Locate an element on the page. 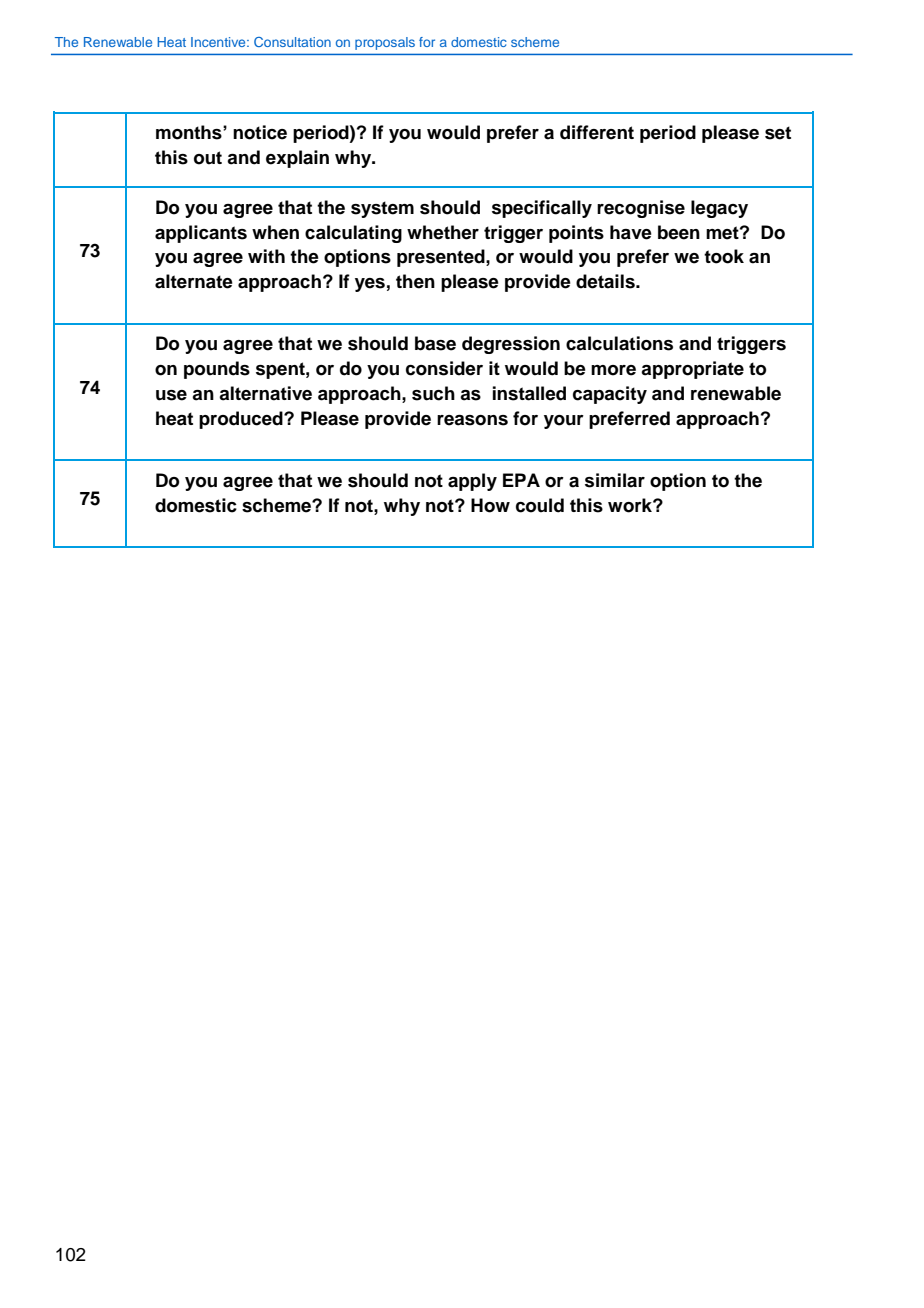  when is located at coordinates (275, 232).
